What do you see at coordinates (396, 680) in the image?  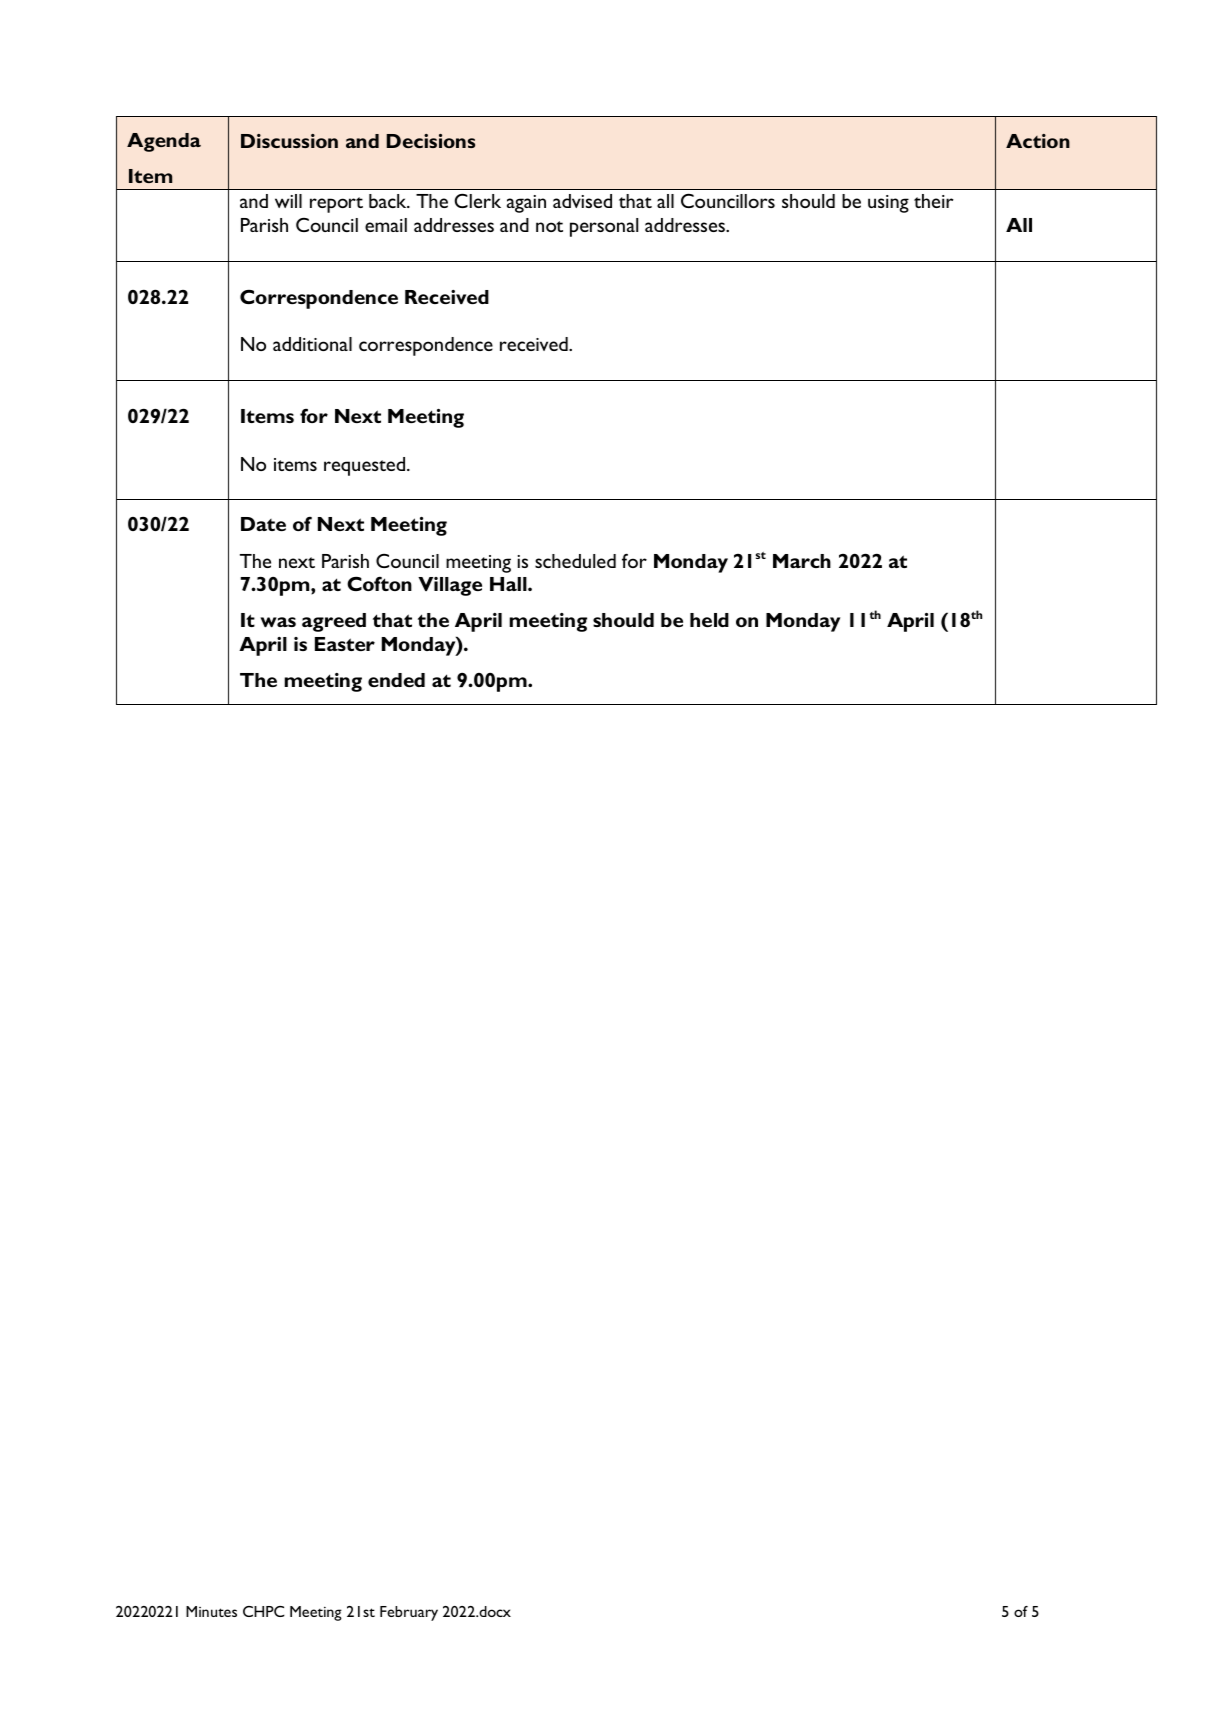 I see `ended` at bounding box center [396, 680].
